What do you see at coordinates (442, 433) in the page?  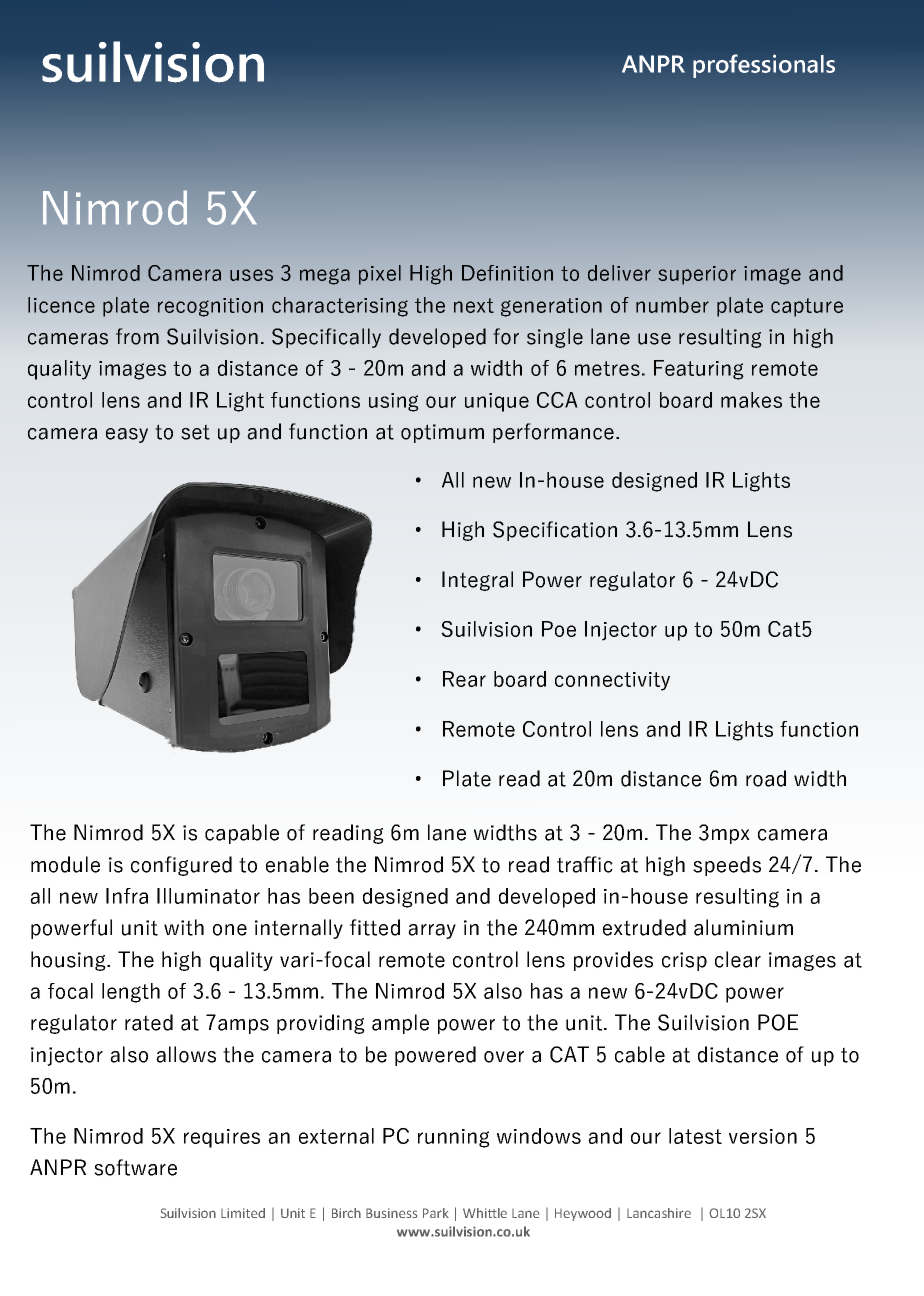 I see `optimum` at bounding box center [442, 433].
